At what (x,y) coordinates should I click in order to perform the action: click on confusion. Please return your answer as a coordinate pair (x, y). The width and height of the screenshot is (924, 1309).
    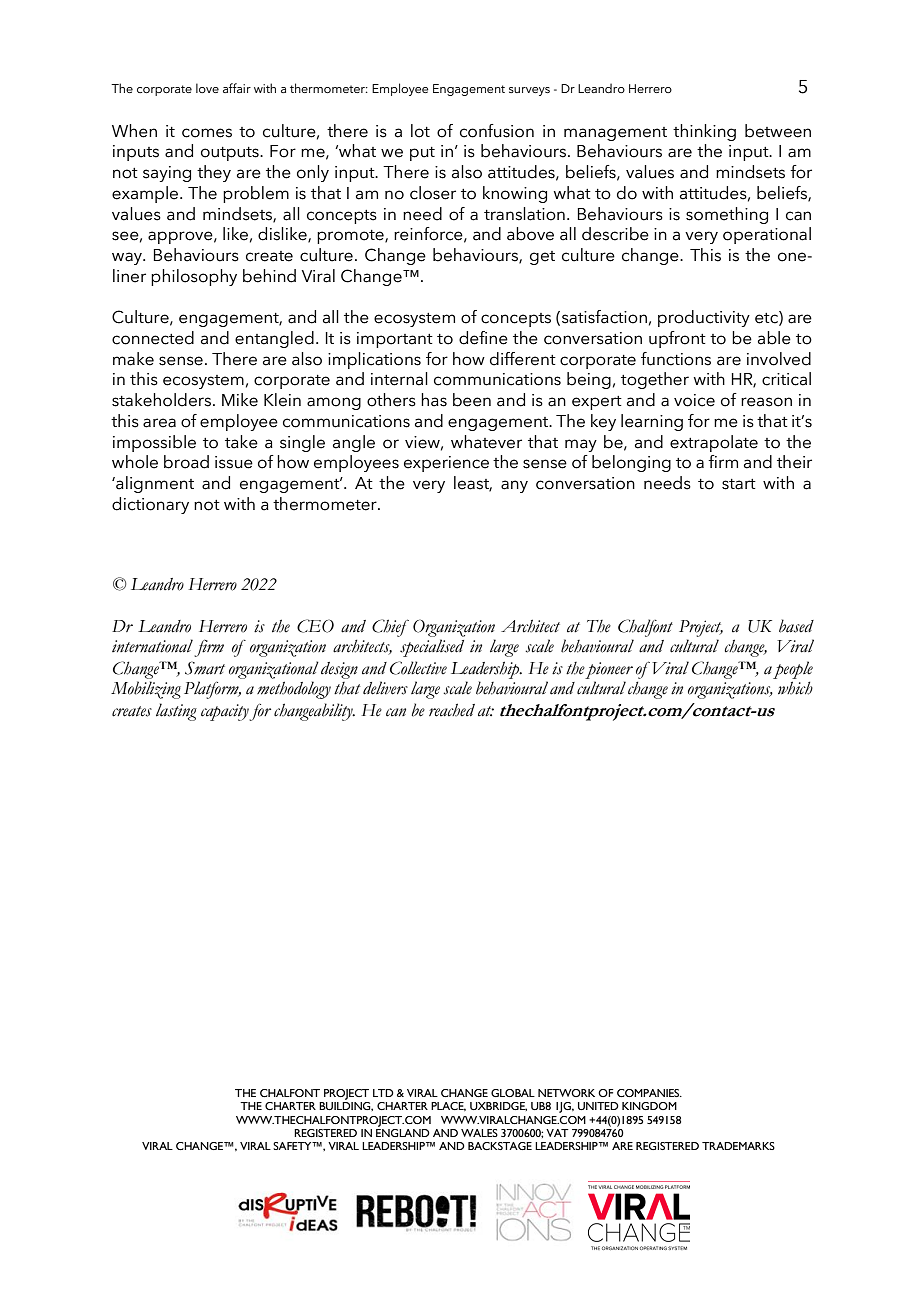
    Looking at the image, I should click on (497, 131).
